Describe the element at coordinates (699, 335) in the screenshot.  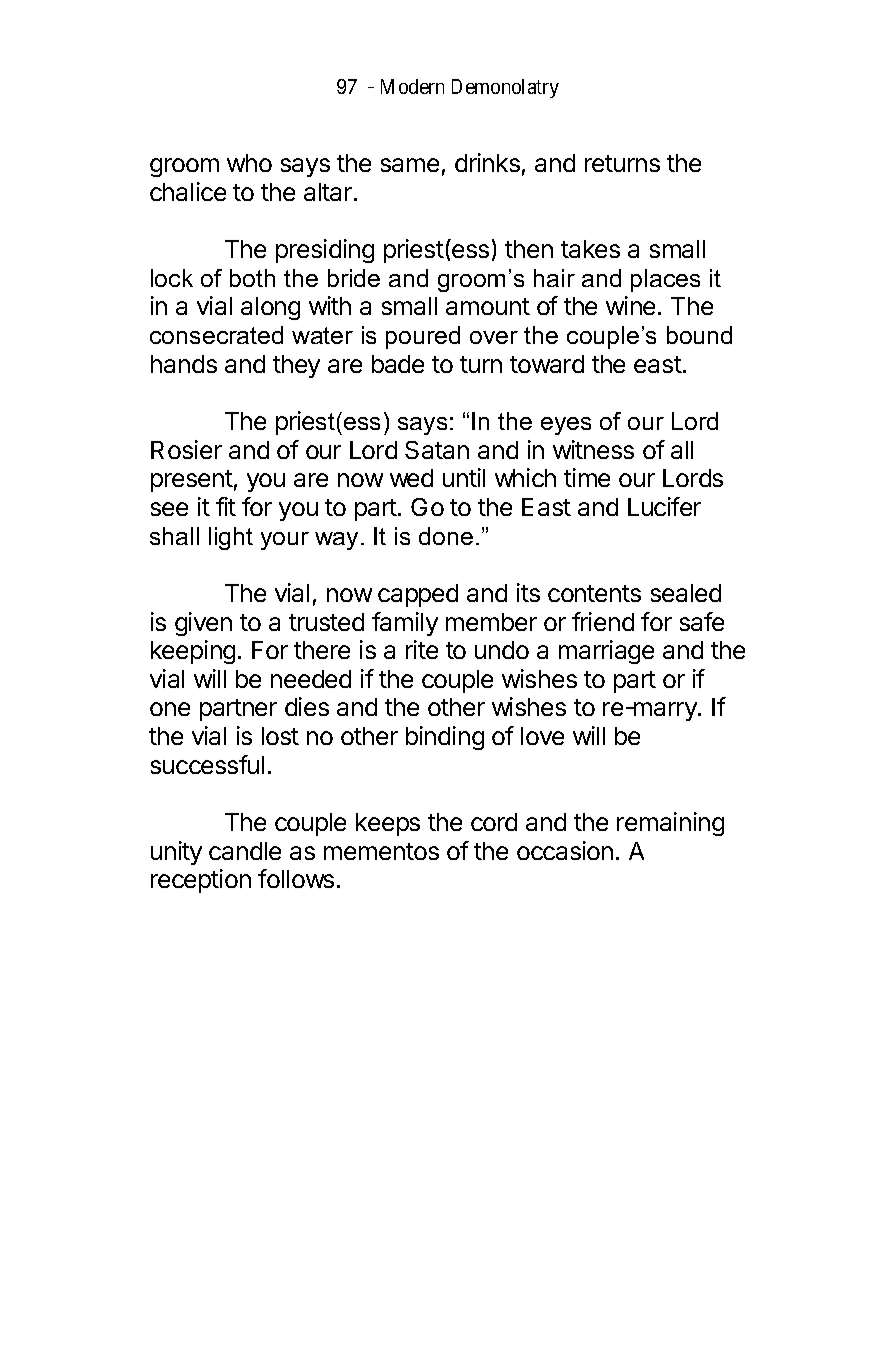
I see `bound` at that location.
